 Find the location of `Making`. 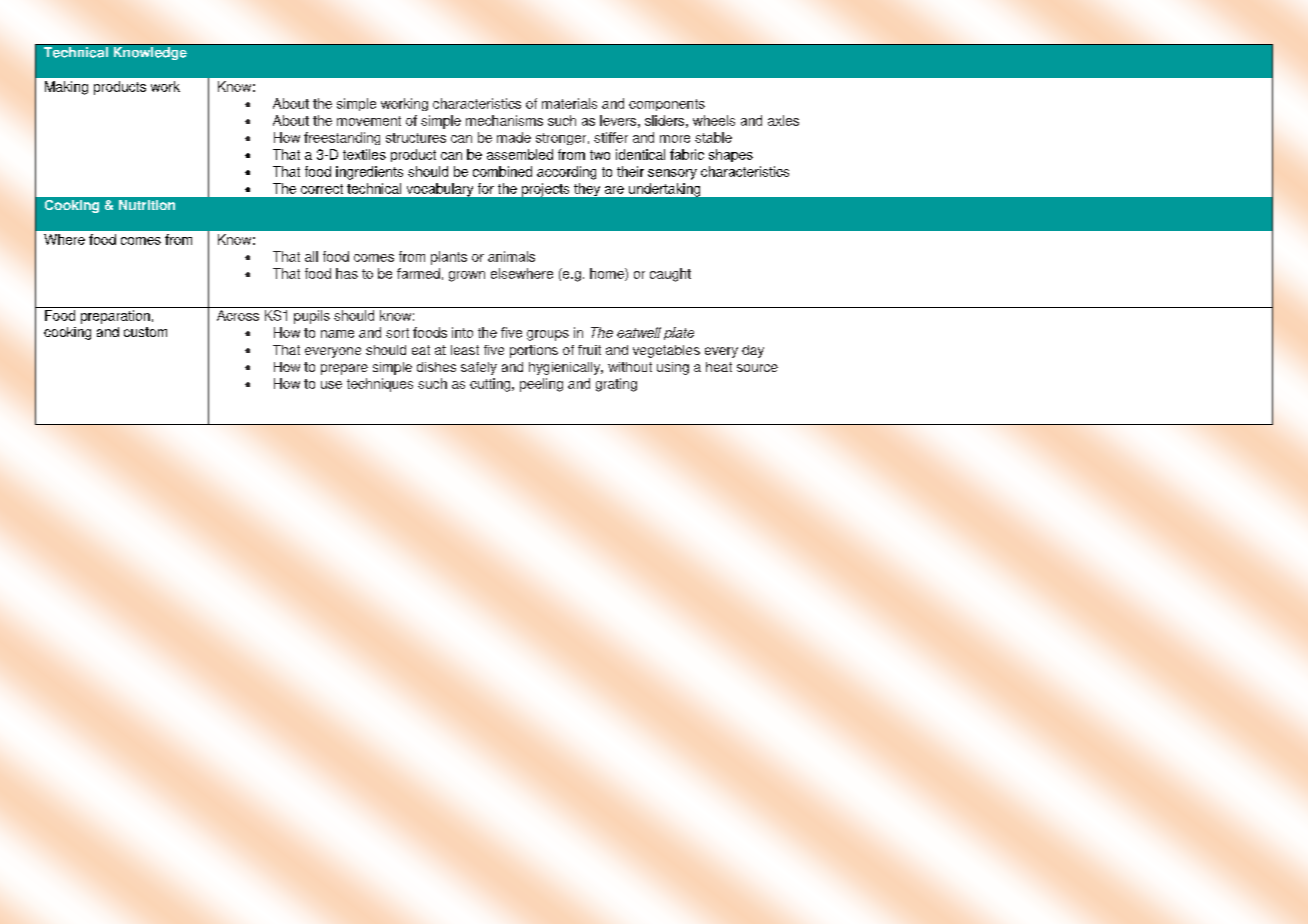

Making is located at coordinates (66, 88).
